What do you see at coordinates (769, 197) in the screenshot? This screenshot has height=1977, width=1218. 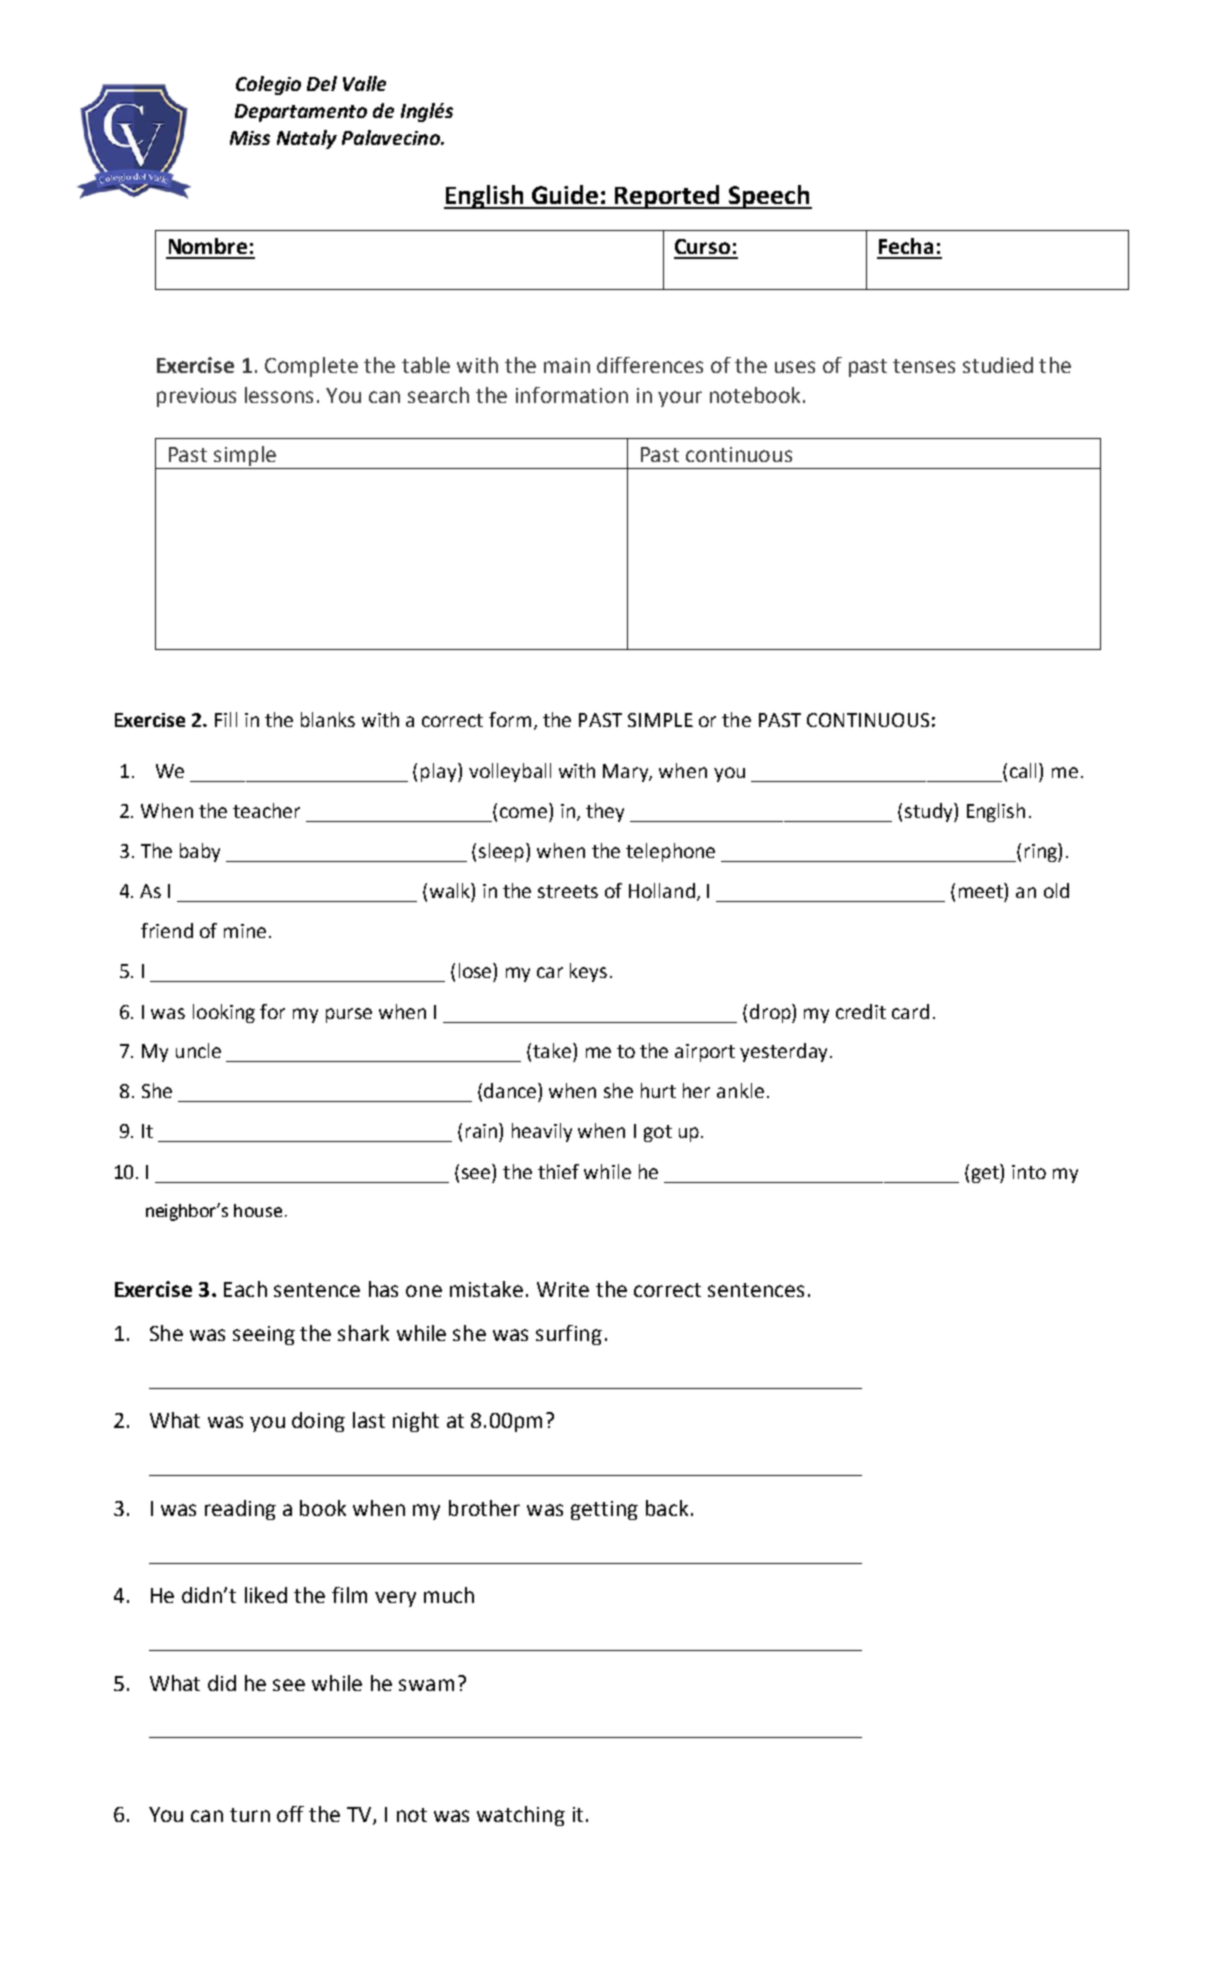 I see `Speech` at bounding box center [769, 197].
